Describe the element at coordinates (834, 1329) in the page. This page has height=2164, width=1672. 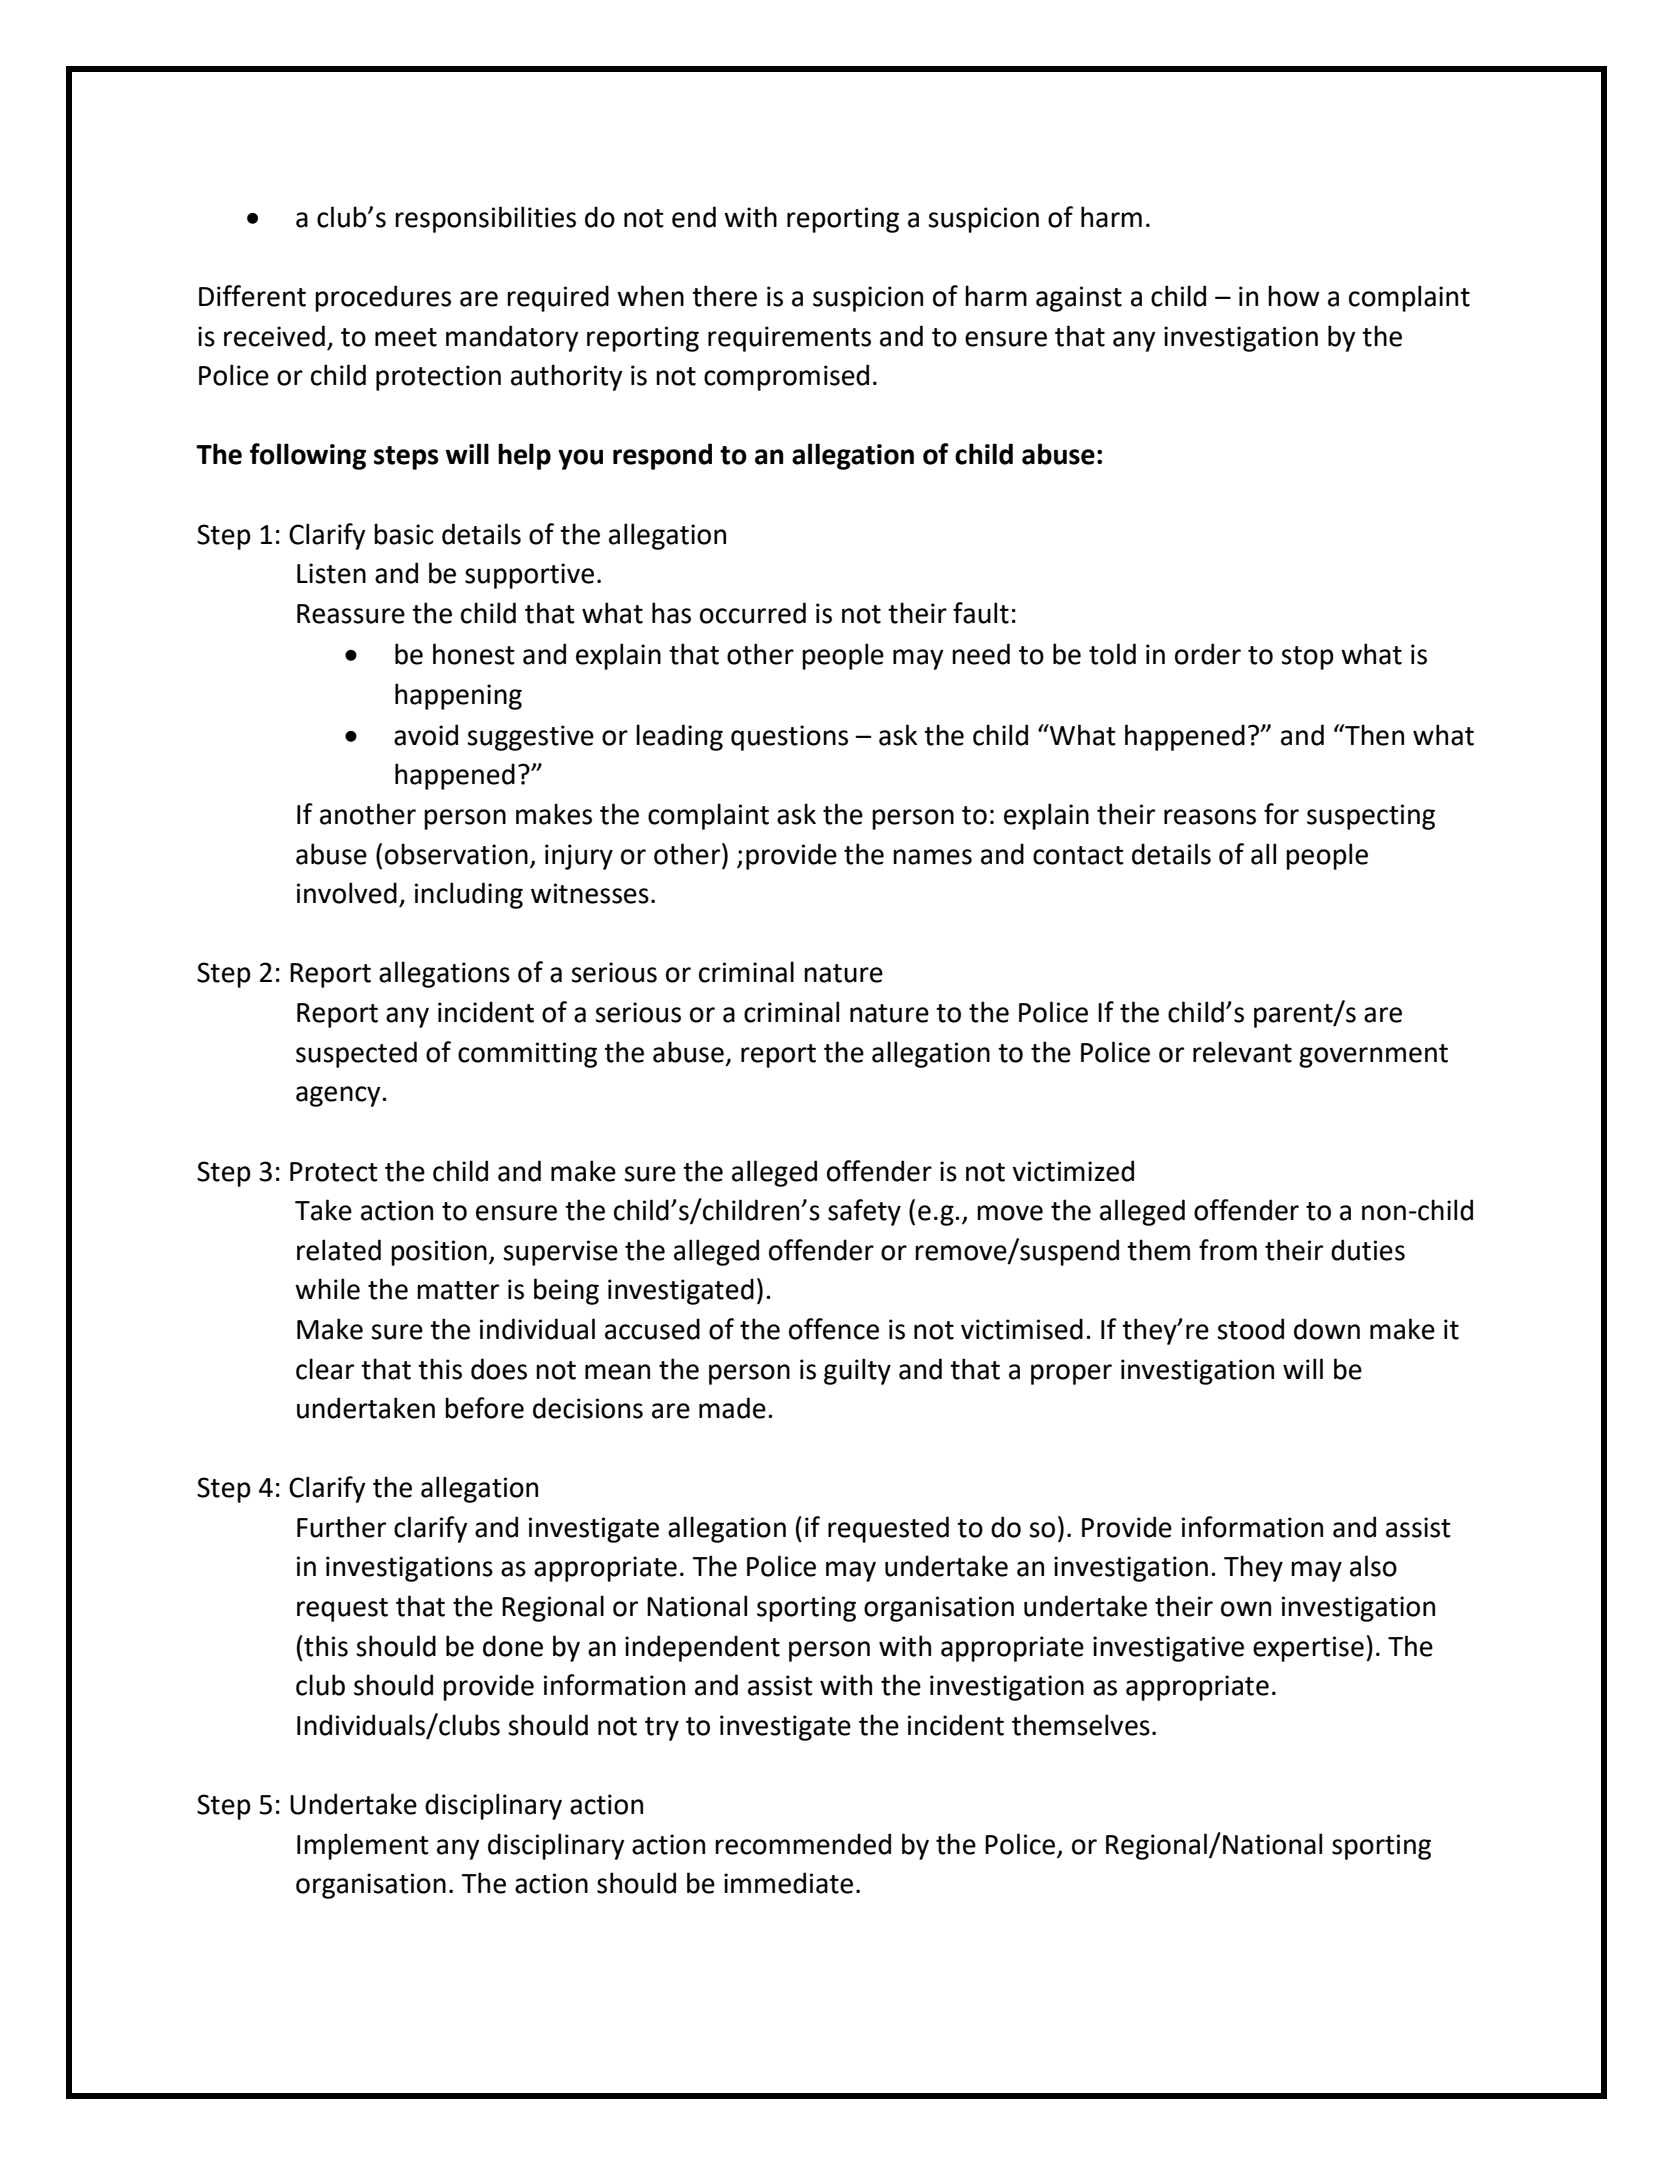
I see `offence` at that location.
